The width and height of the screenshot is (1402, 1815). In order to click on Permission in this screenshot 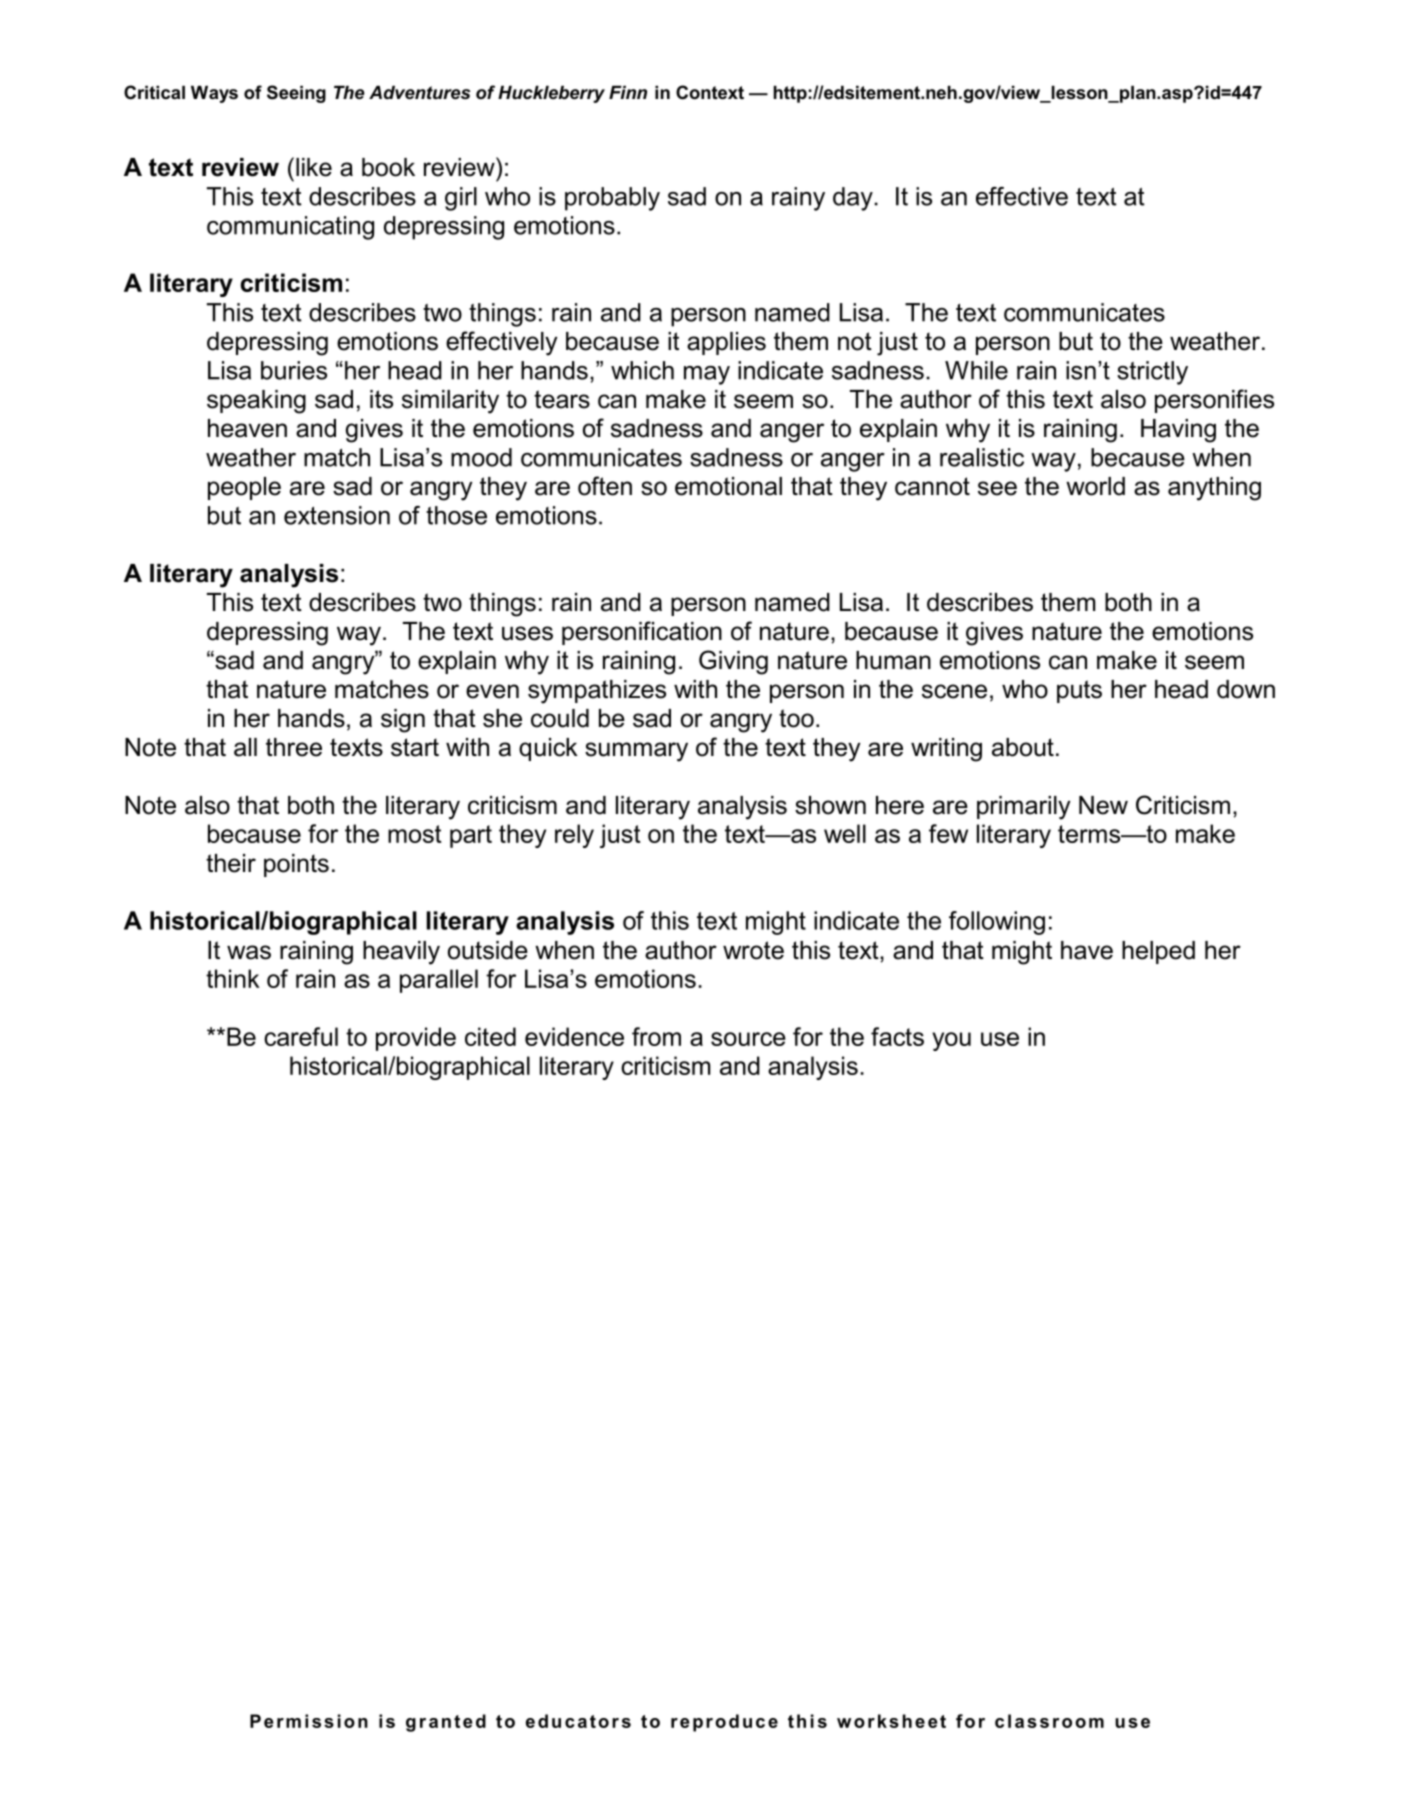, I will do `click(309, 1721)`.
